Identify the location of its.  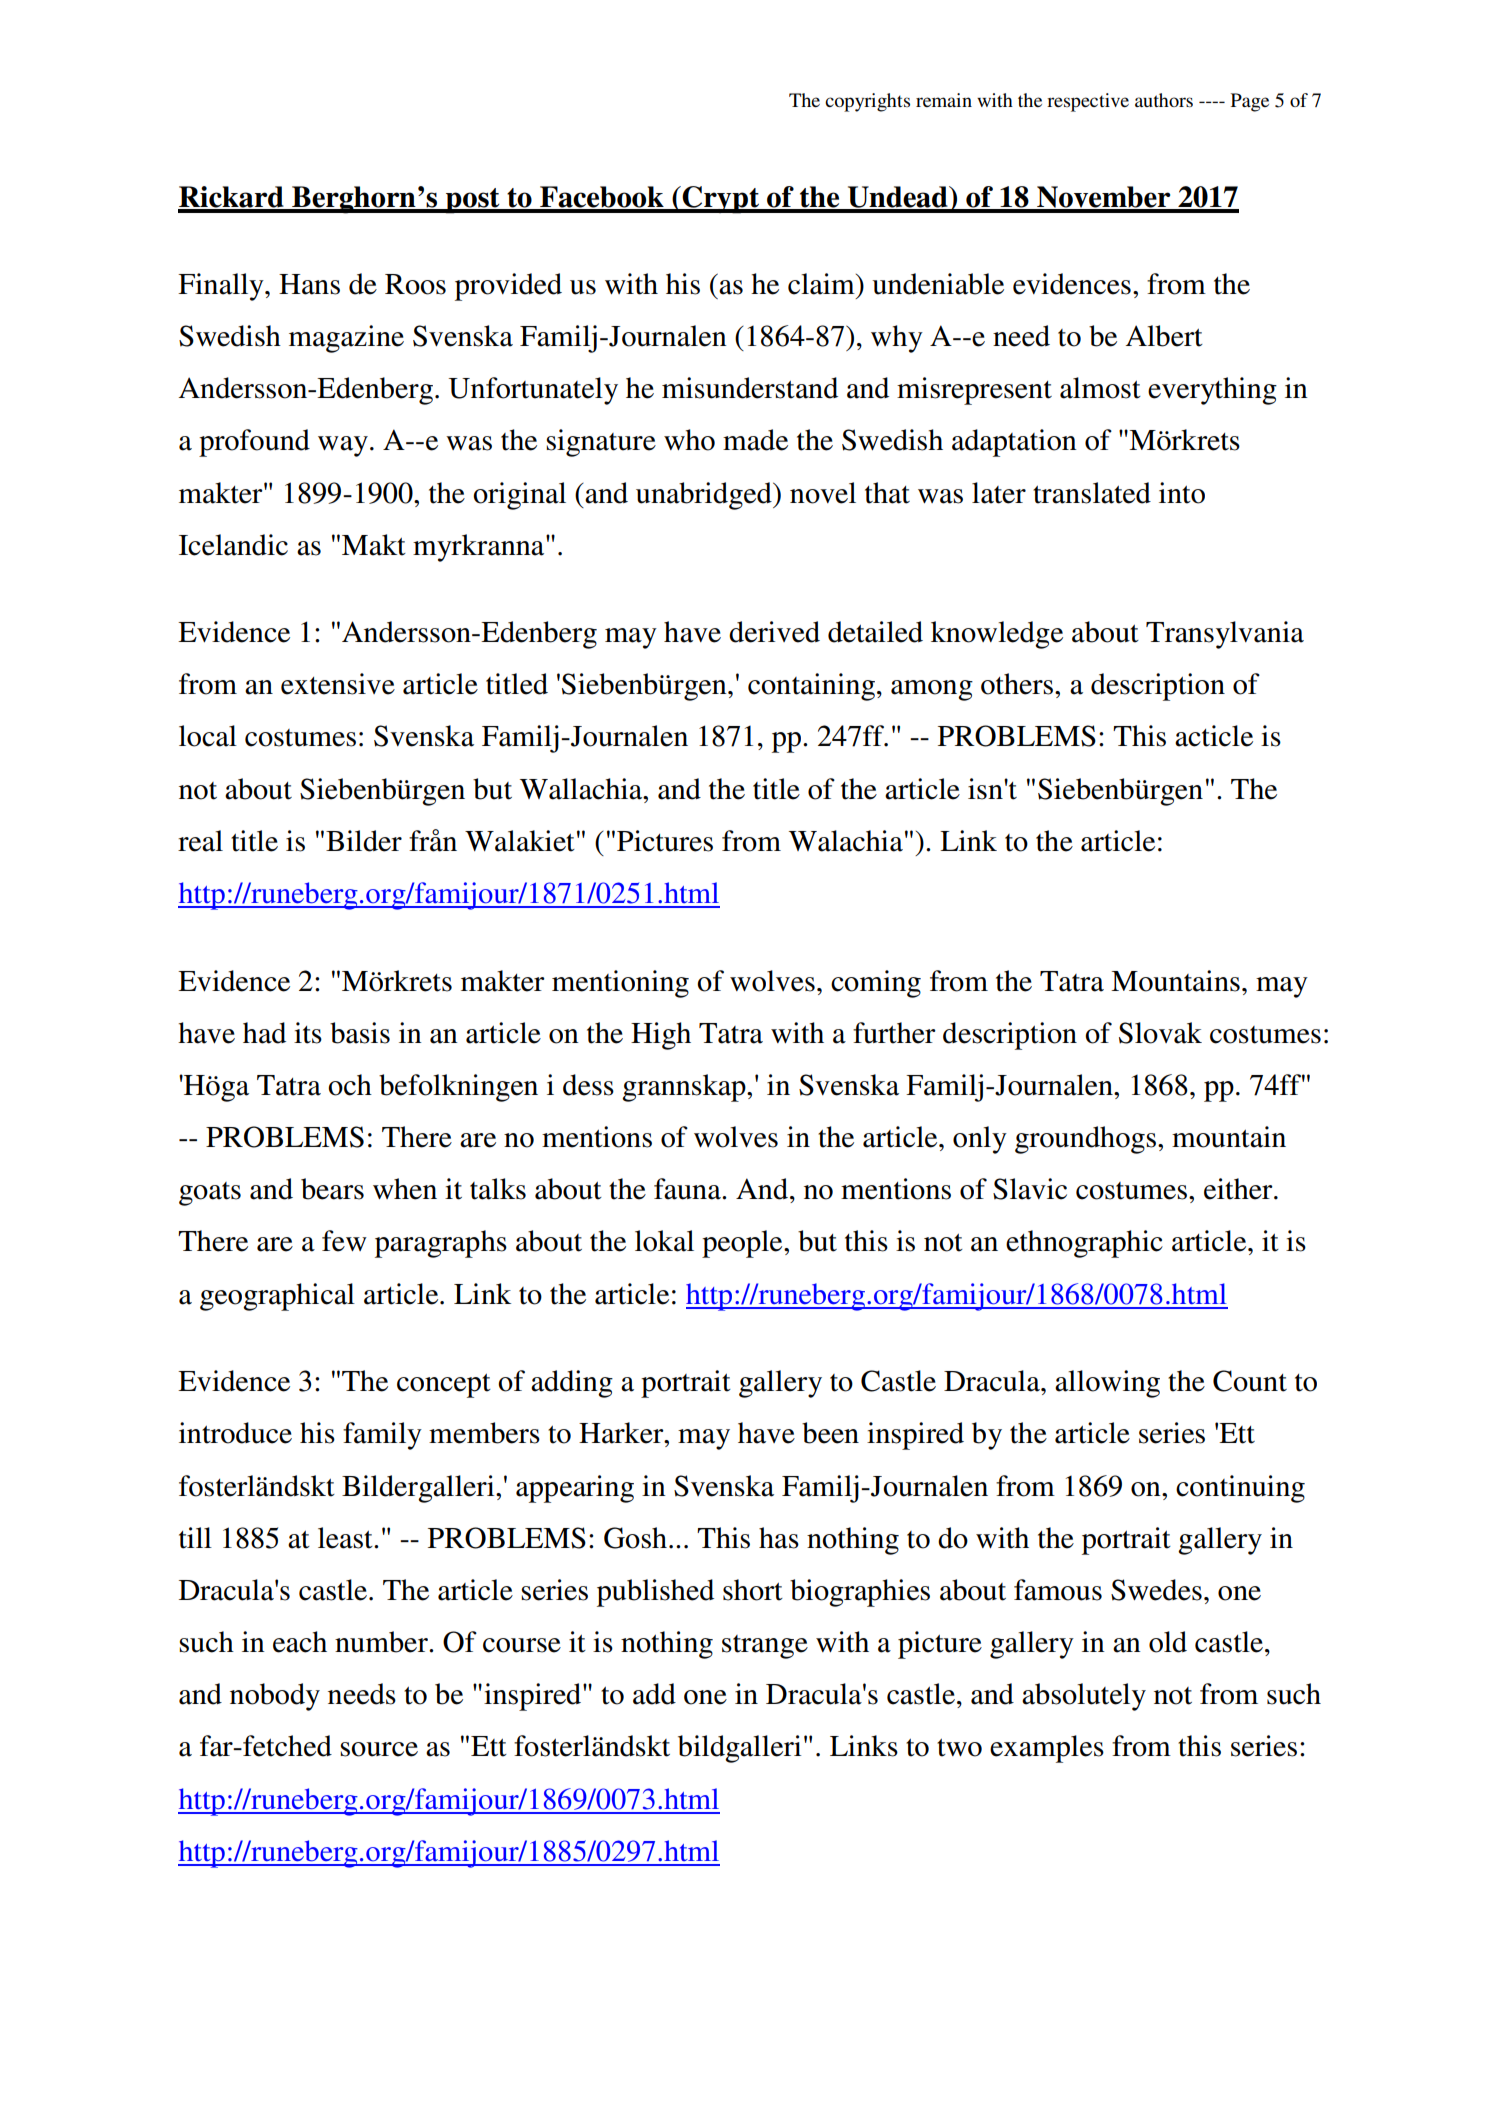
(308, 1033).
